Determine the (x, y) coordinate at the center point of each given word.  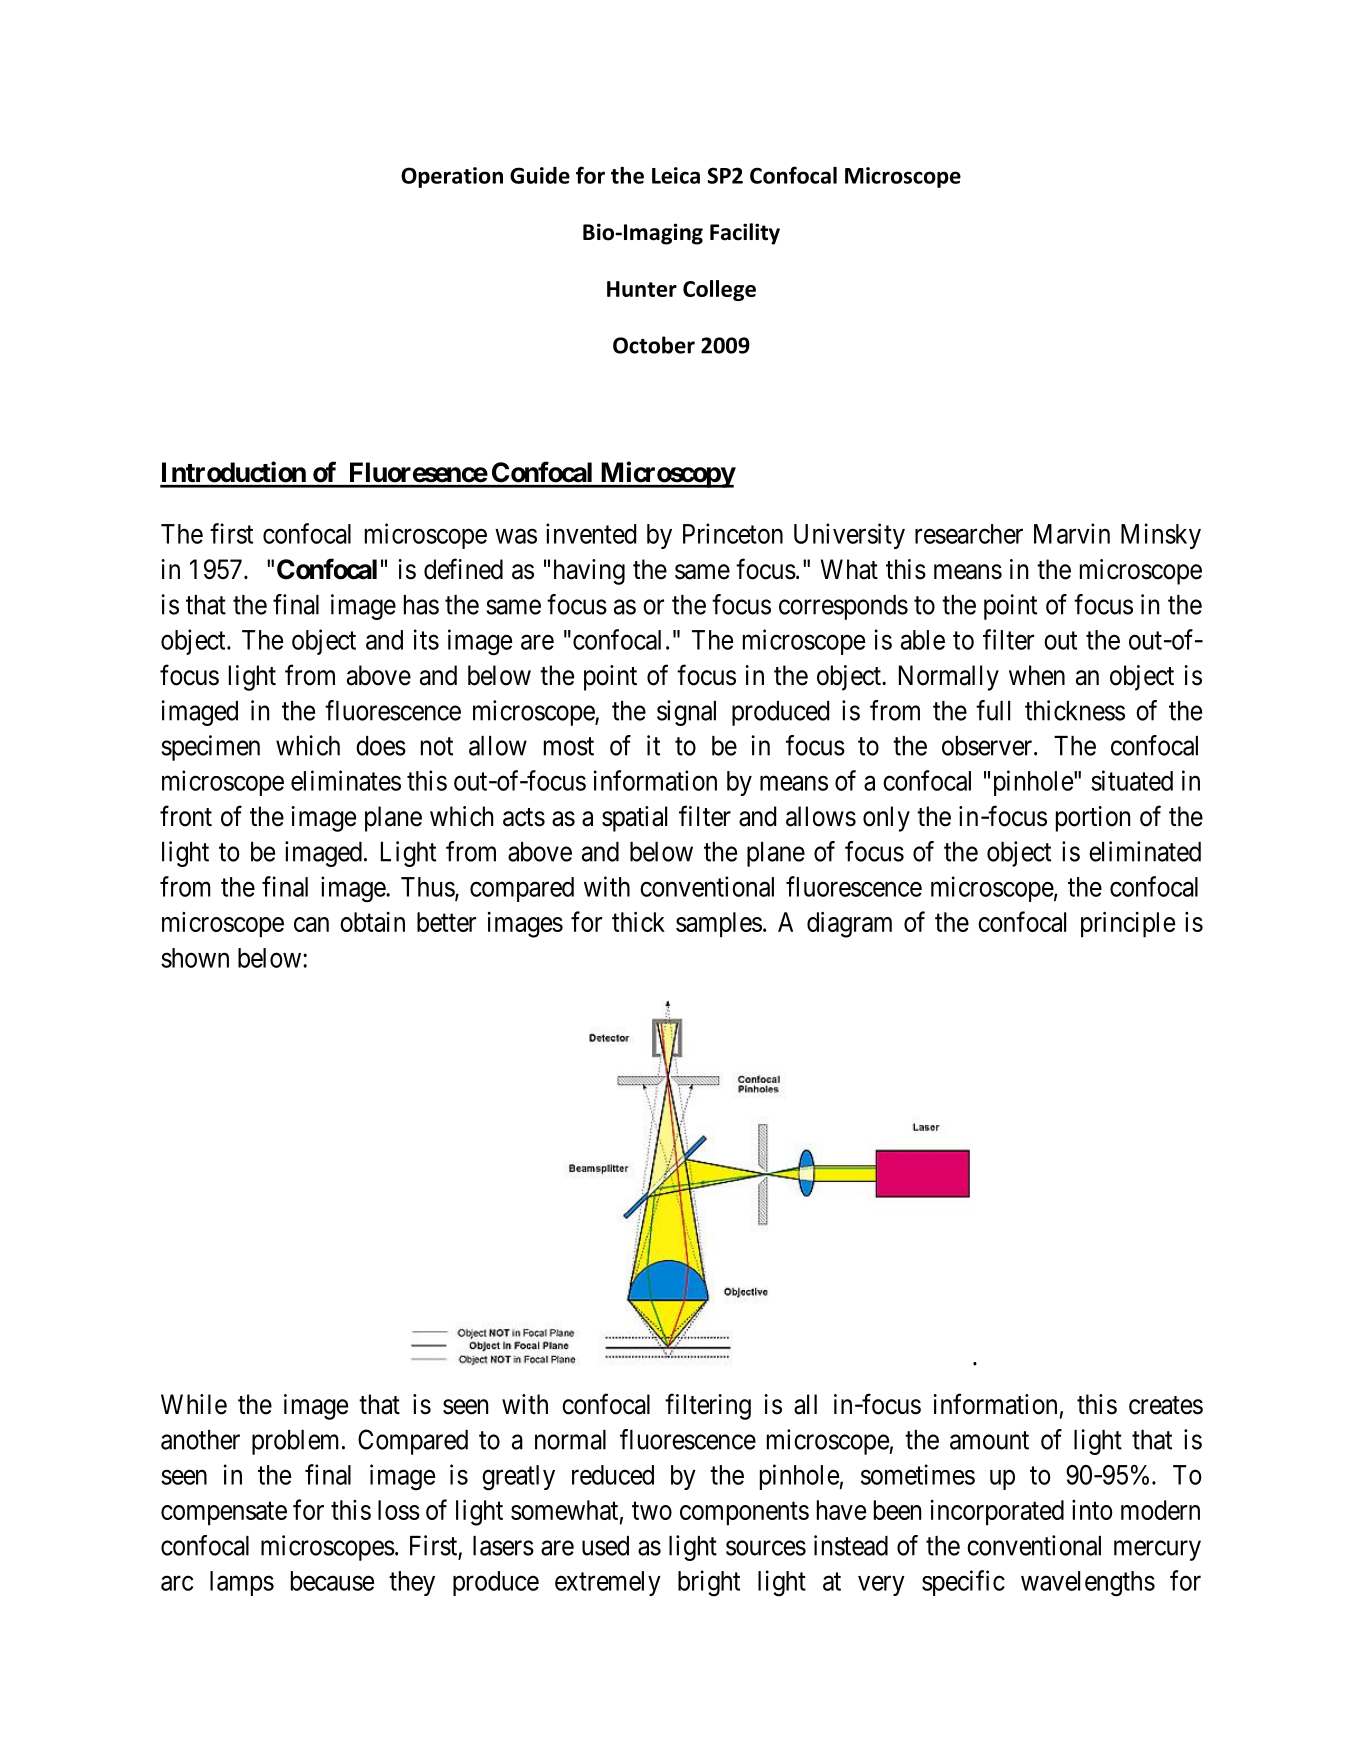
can (311, 924)
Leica (676, 175)
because (332, 1581)
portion (1093, 819)
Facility (745, 234)
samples (719, 925)
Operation (452, 177)
